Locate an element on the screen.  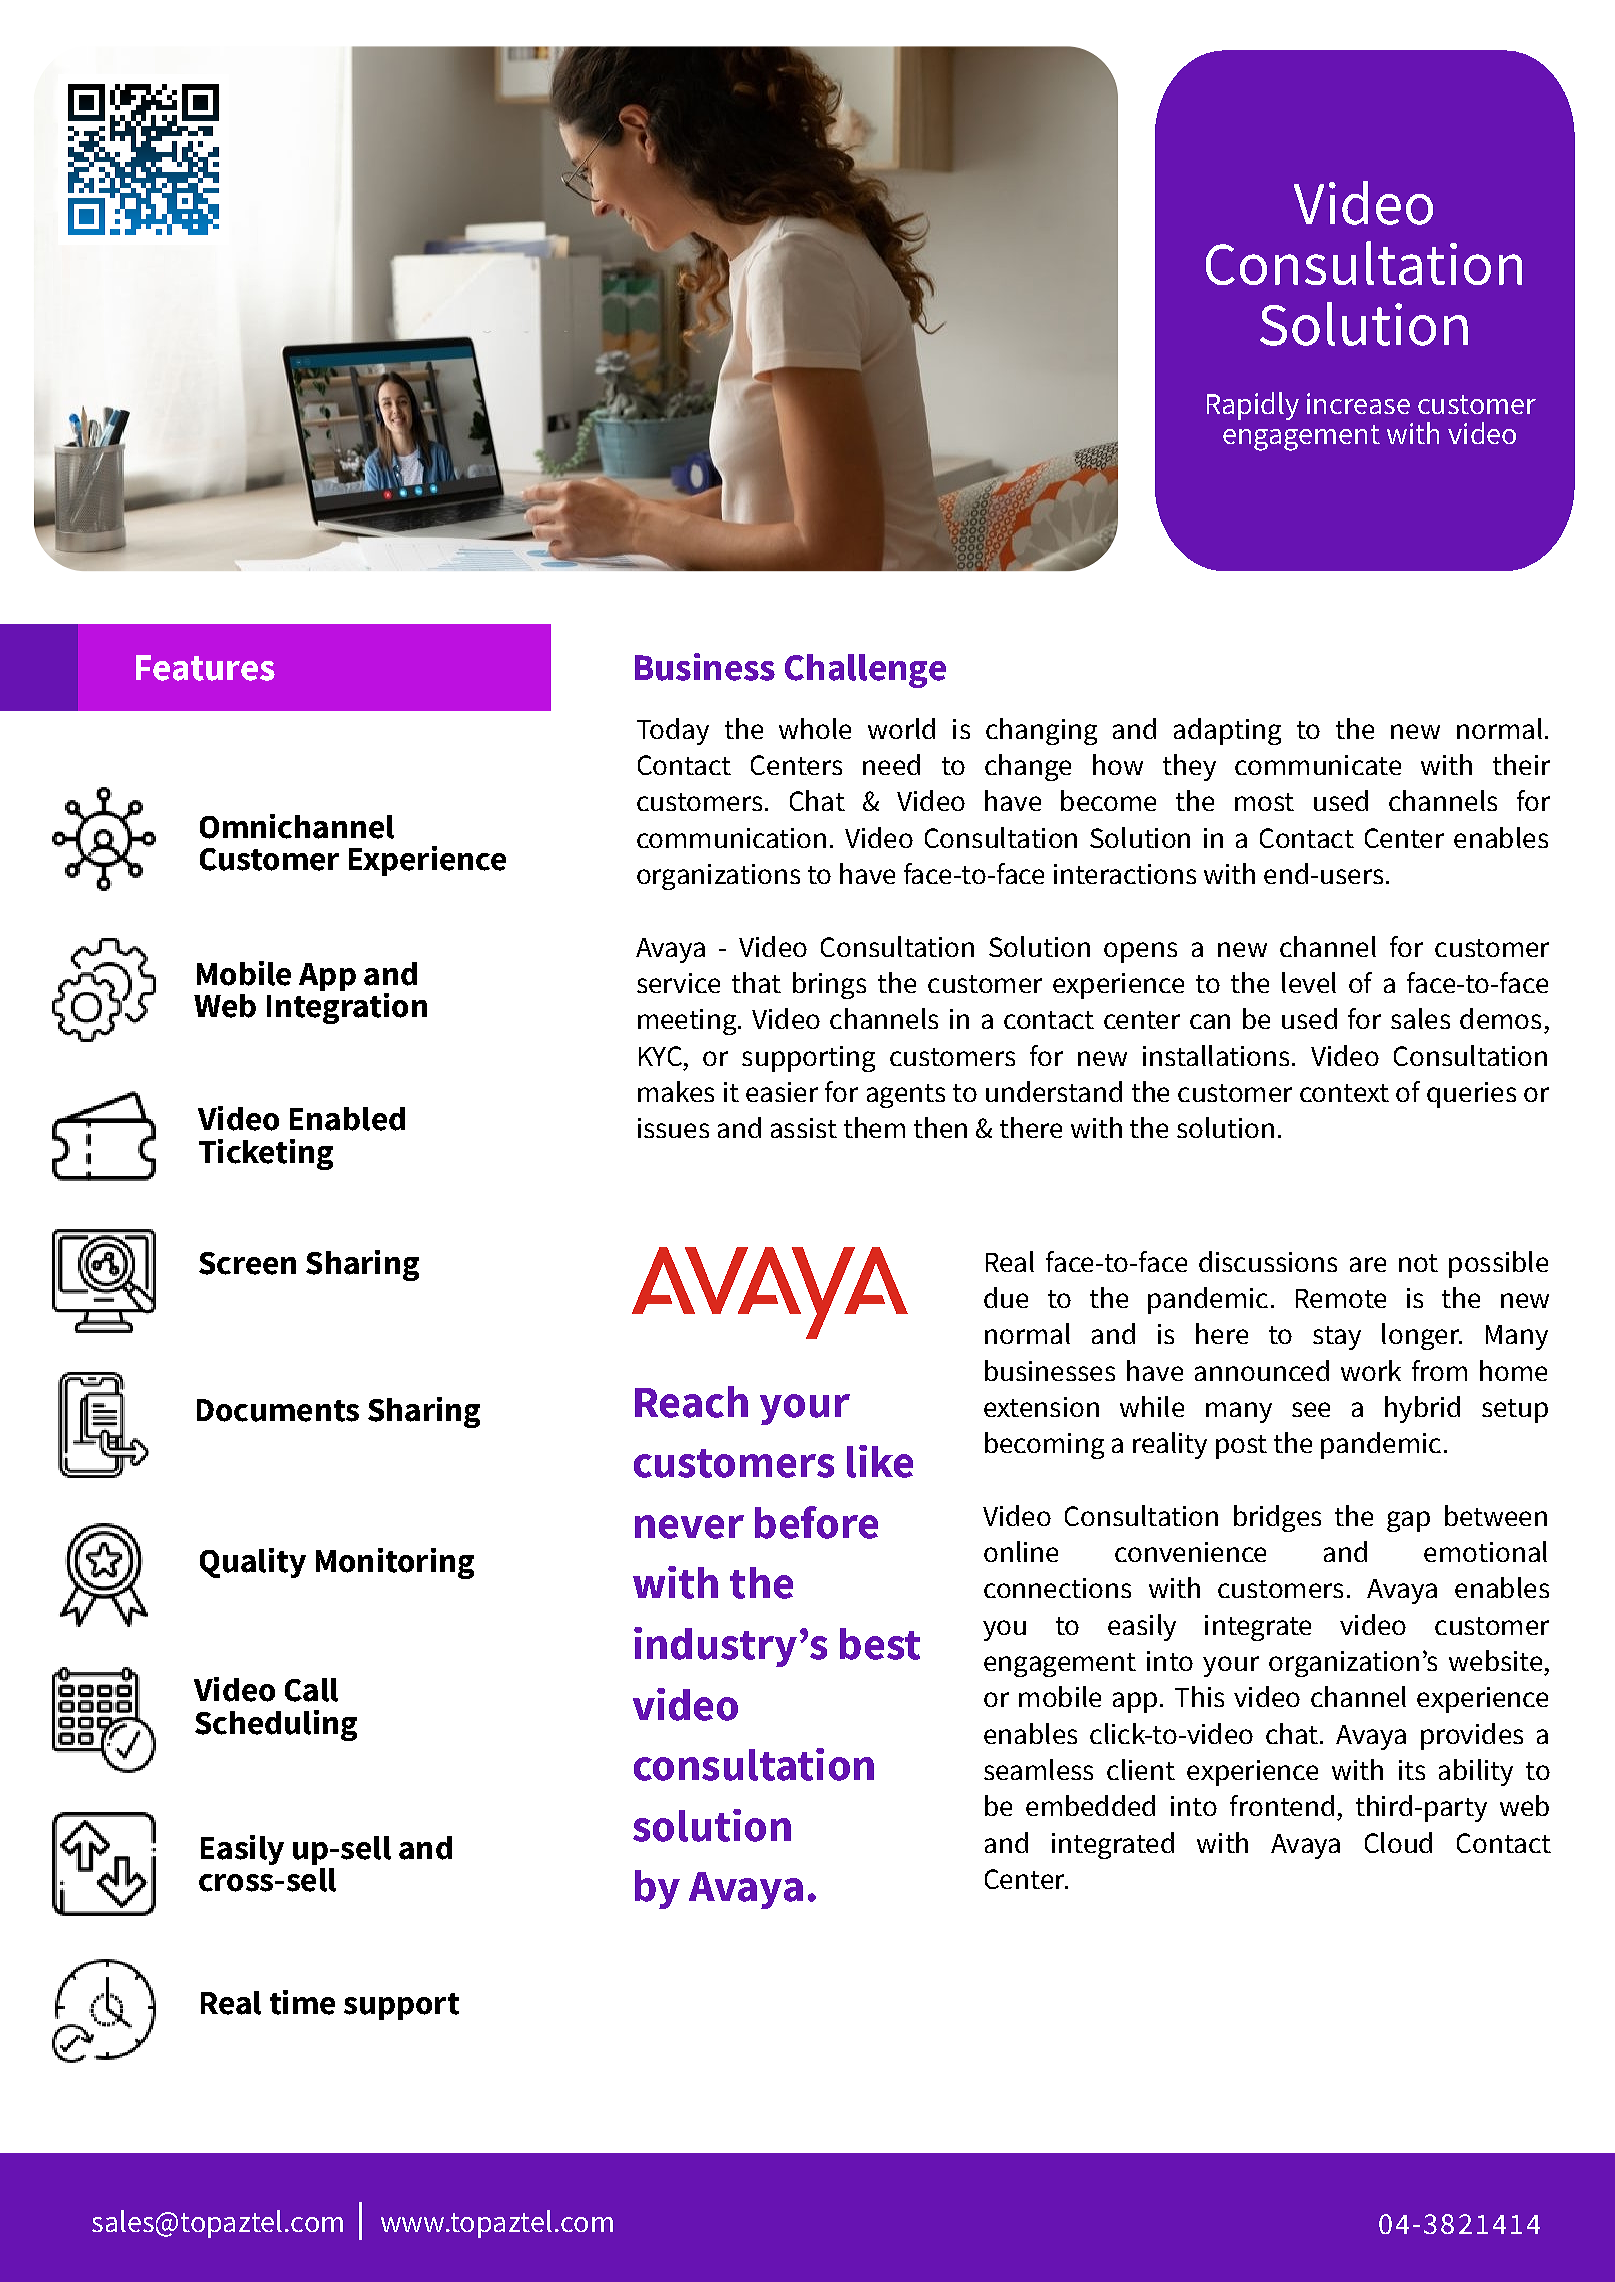
see is located at coordinates (1311, 1409).
